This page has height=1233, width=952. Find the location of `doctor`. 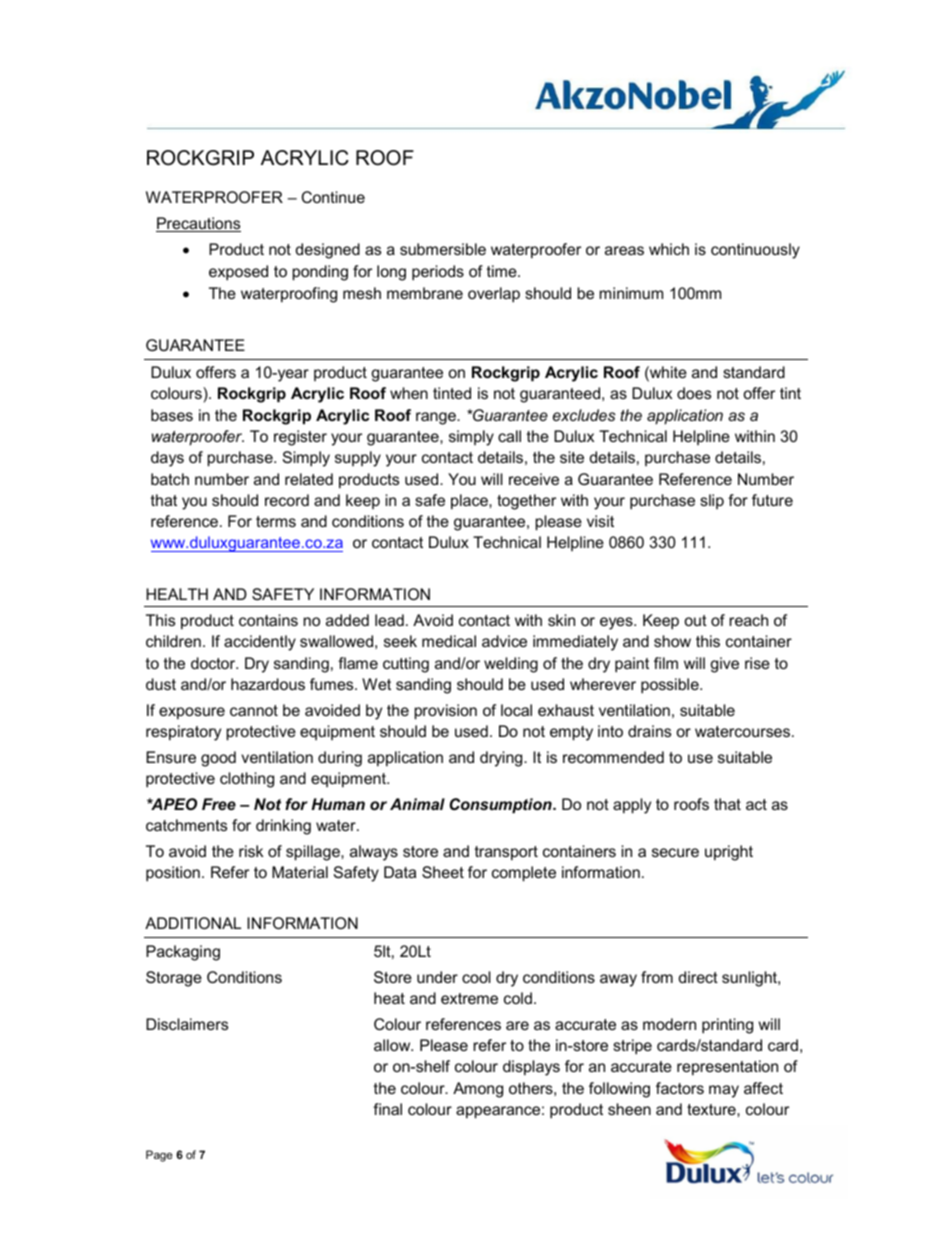

doctor is located at coordinates (214, 663).
